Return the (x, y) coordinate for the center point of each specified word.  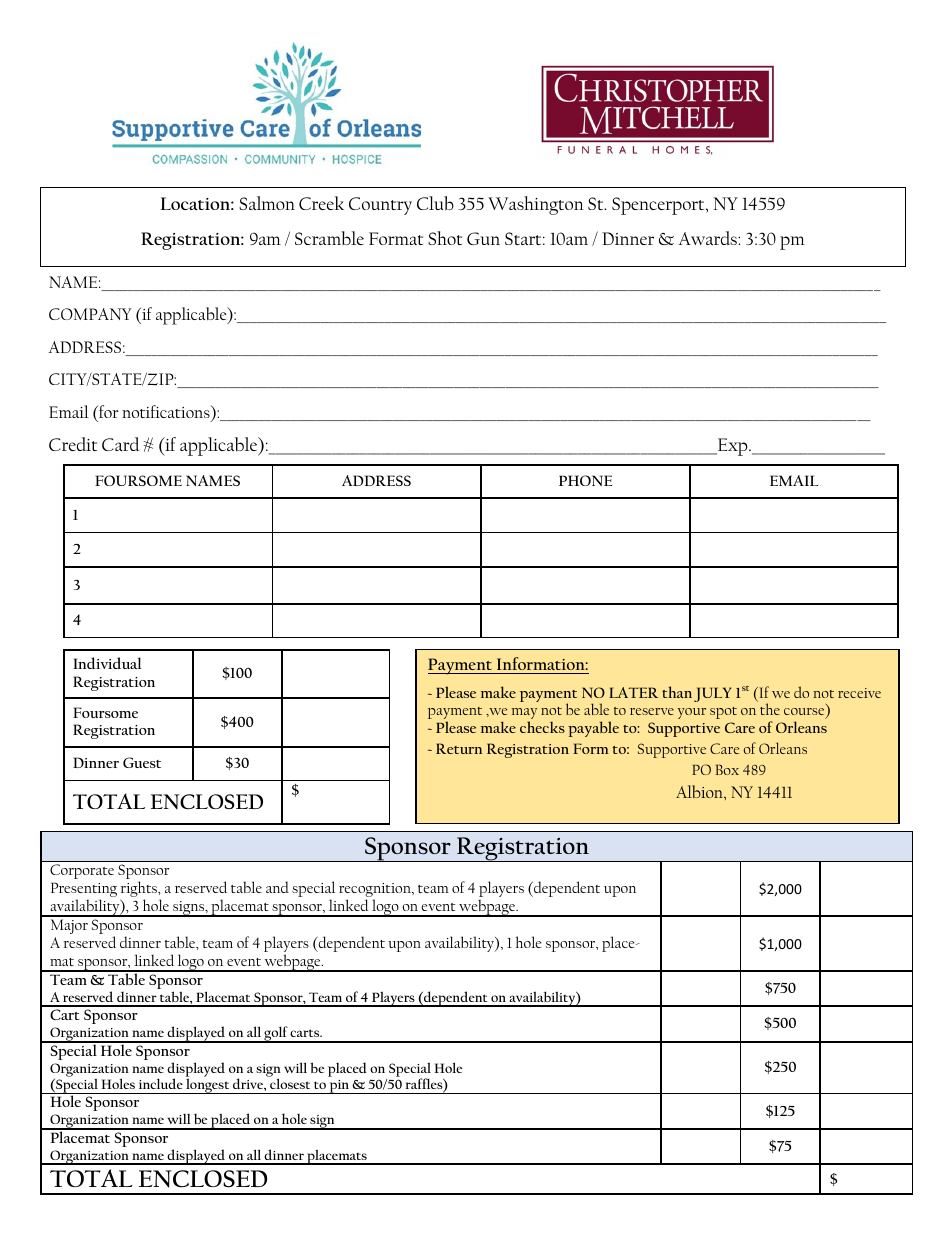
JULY (712, 694)
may (524, 715)
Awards (709, 238)
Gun (483, 238)
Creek (321, 203)
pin (339, 1087)
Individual (108, 663)
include (161, 1083)
